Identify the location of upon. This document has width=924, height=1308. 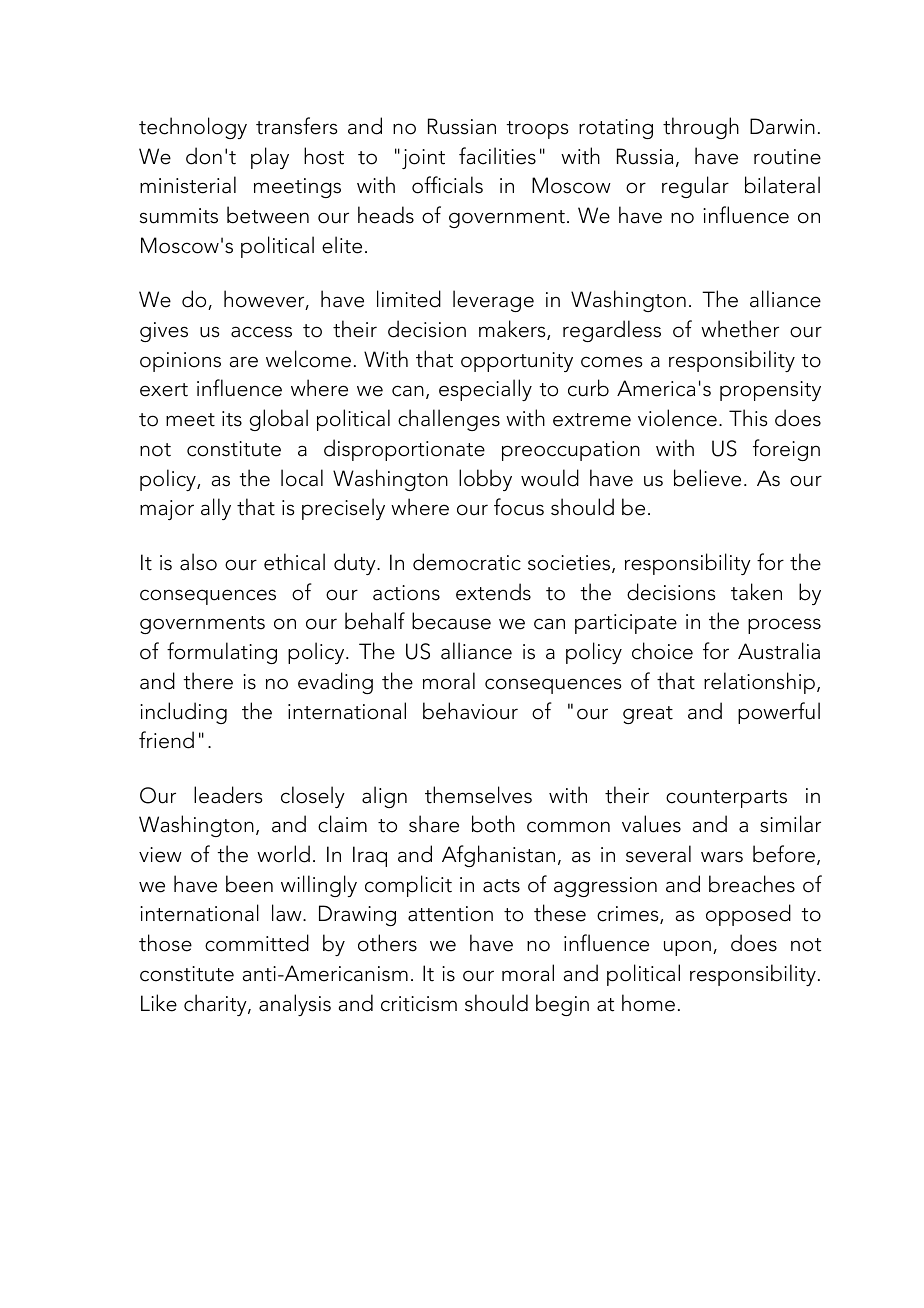
(687, 948).
